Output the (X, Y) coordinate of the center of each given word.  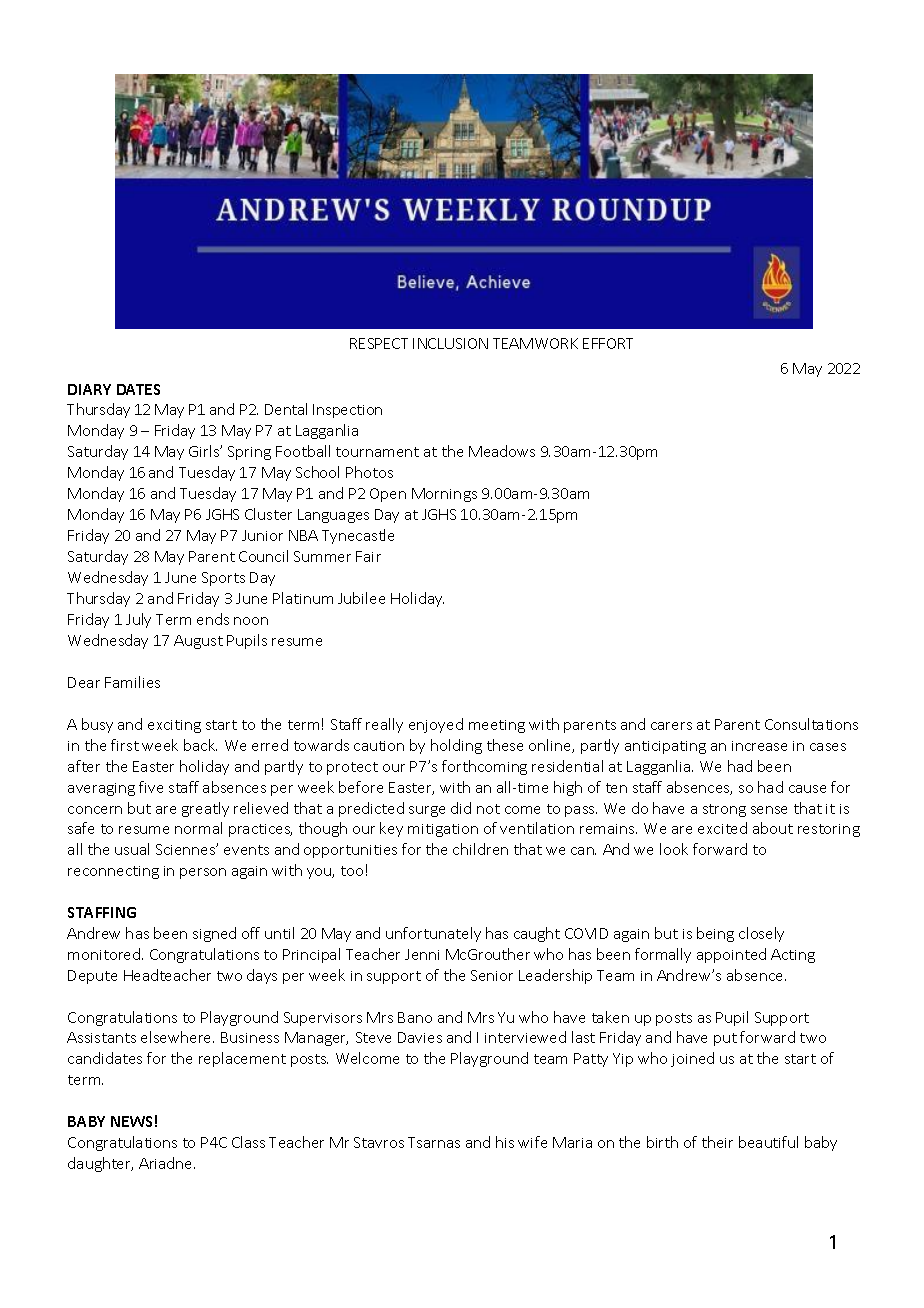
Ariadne (167, 1163)
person (203, 873)
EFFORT (608, 343)
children (480, 849)
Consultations (811, 724)
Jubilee (361, 598)
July (138, 620)
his (505, 1142)
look (674, 849)
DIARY (89, 389)
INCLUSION (450, 343)
